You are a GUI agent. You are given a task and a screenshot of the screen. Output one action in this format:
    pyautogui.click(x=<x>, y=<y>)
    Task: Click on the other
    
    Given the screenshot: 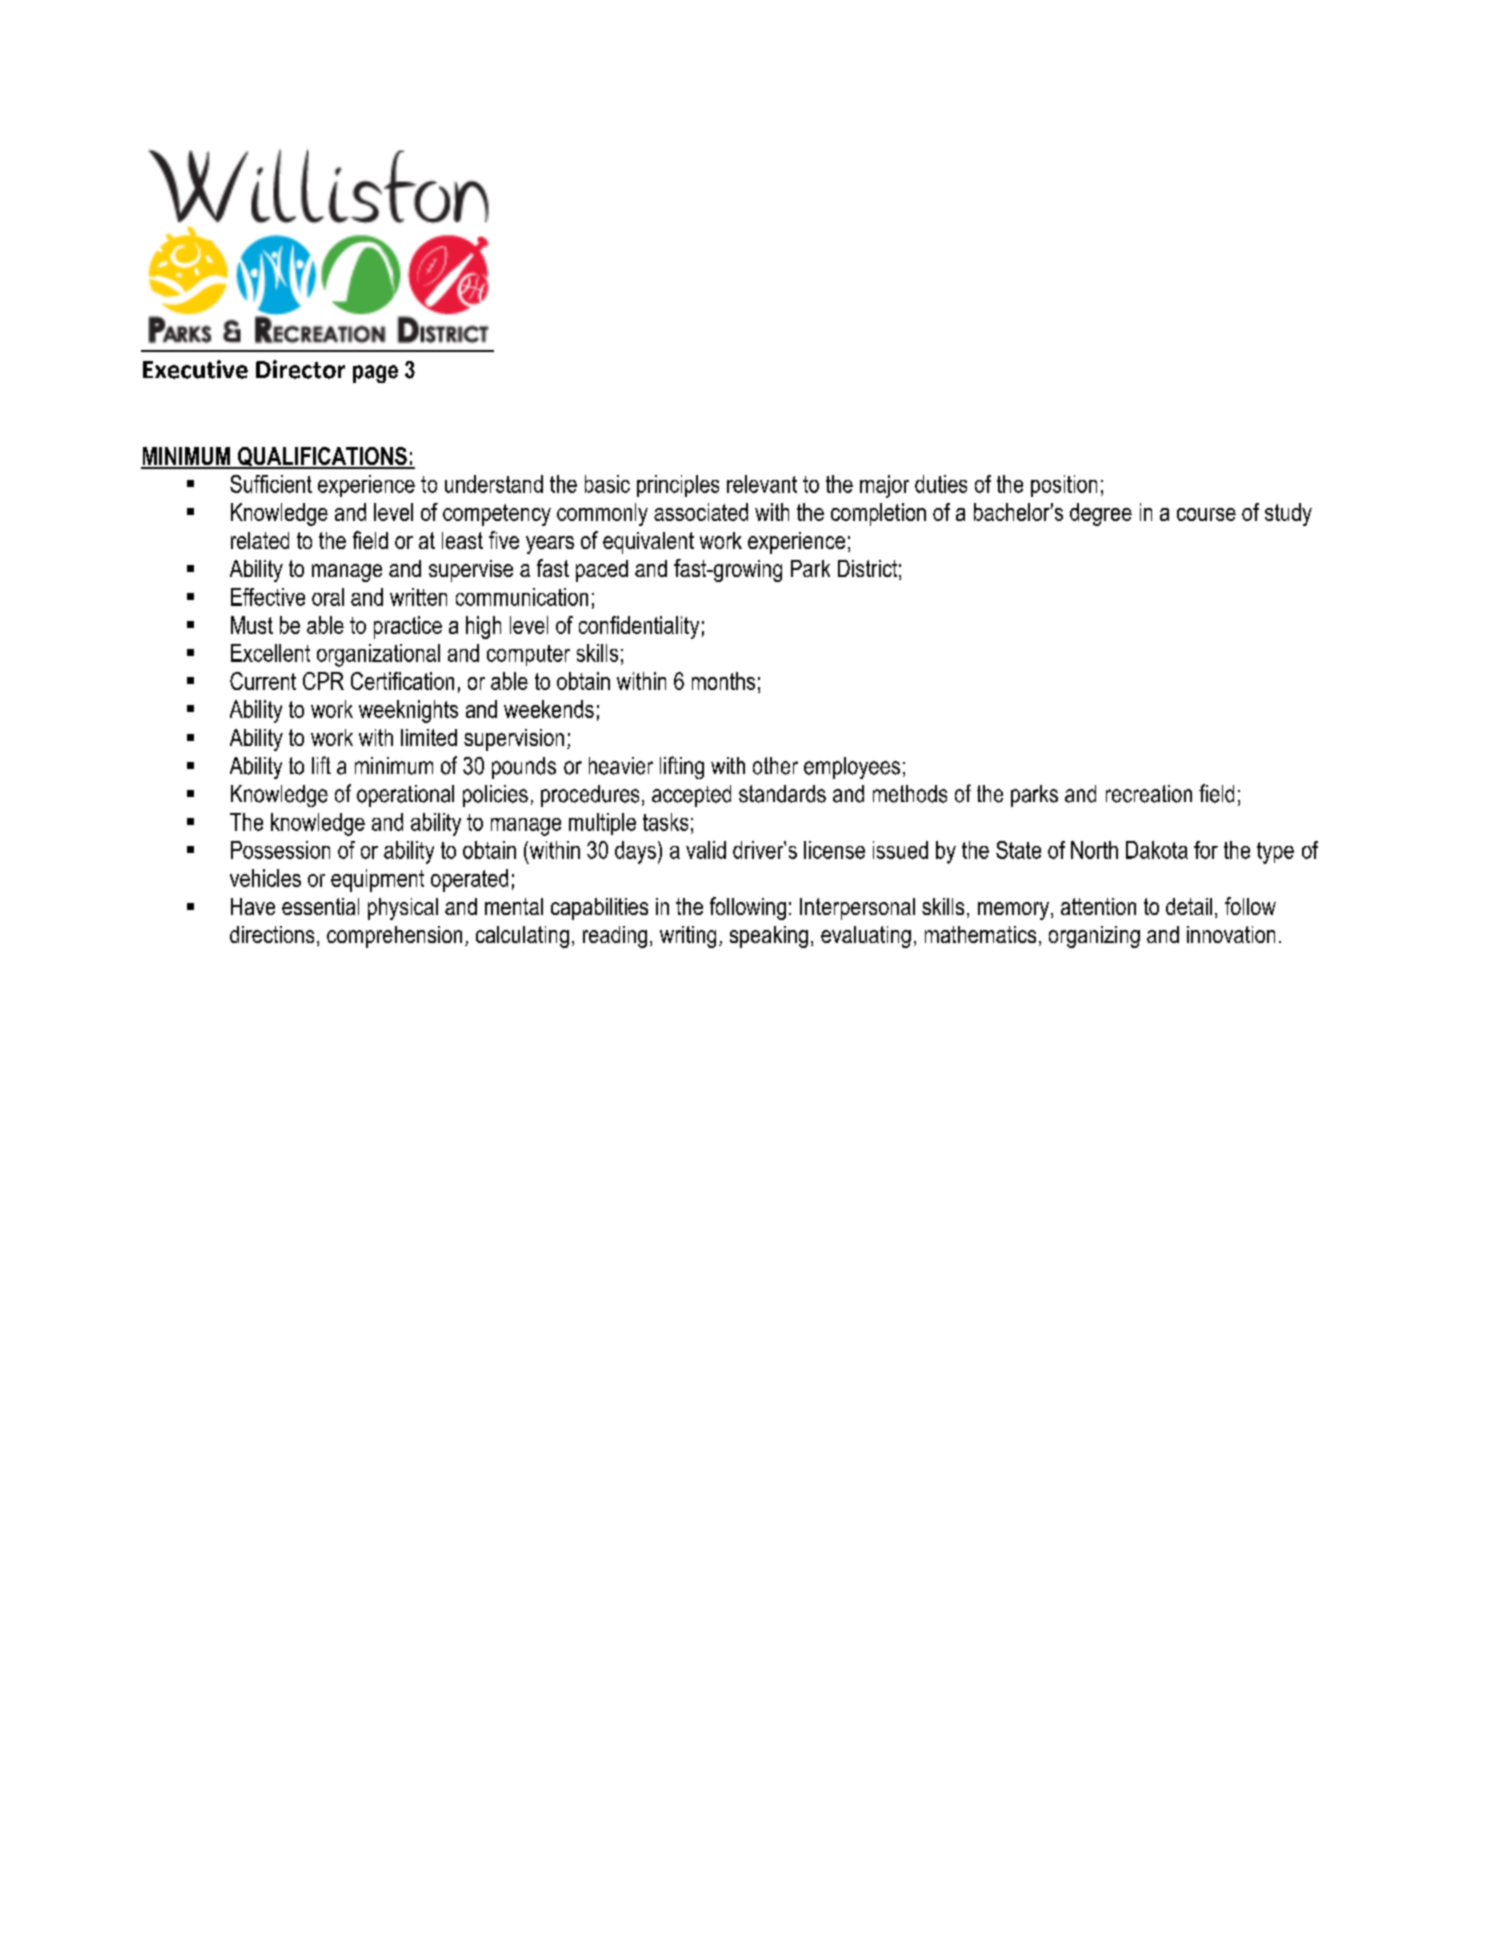 What is the action you would take?
    pyautogui.click(x=775, y=766)
